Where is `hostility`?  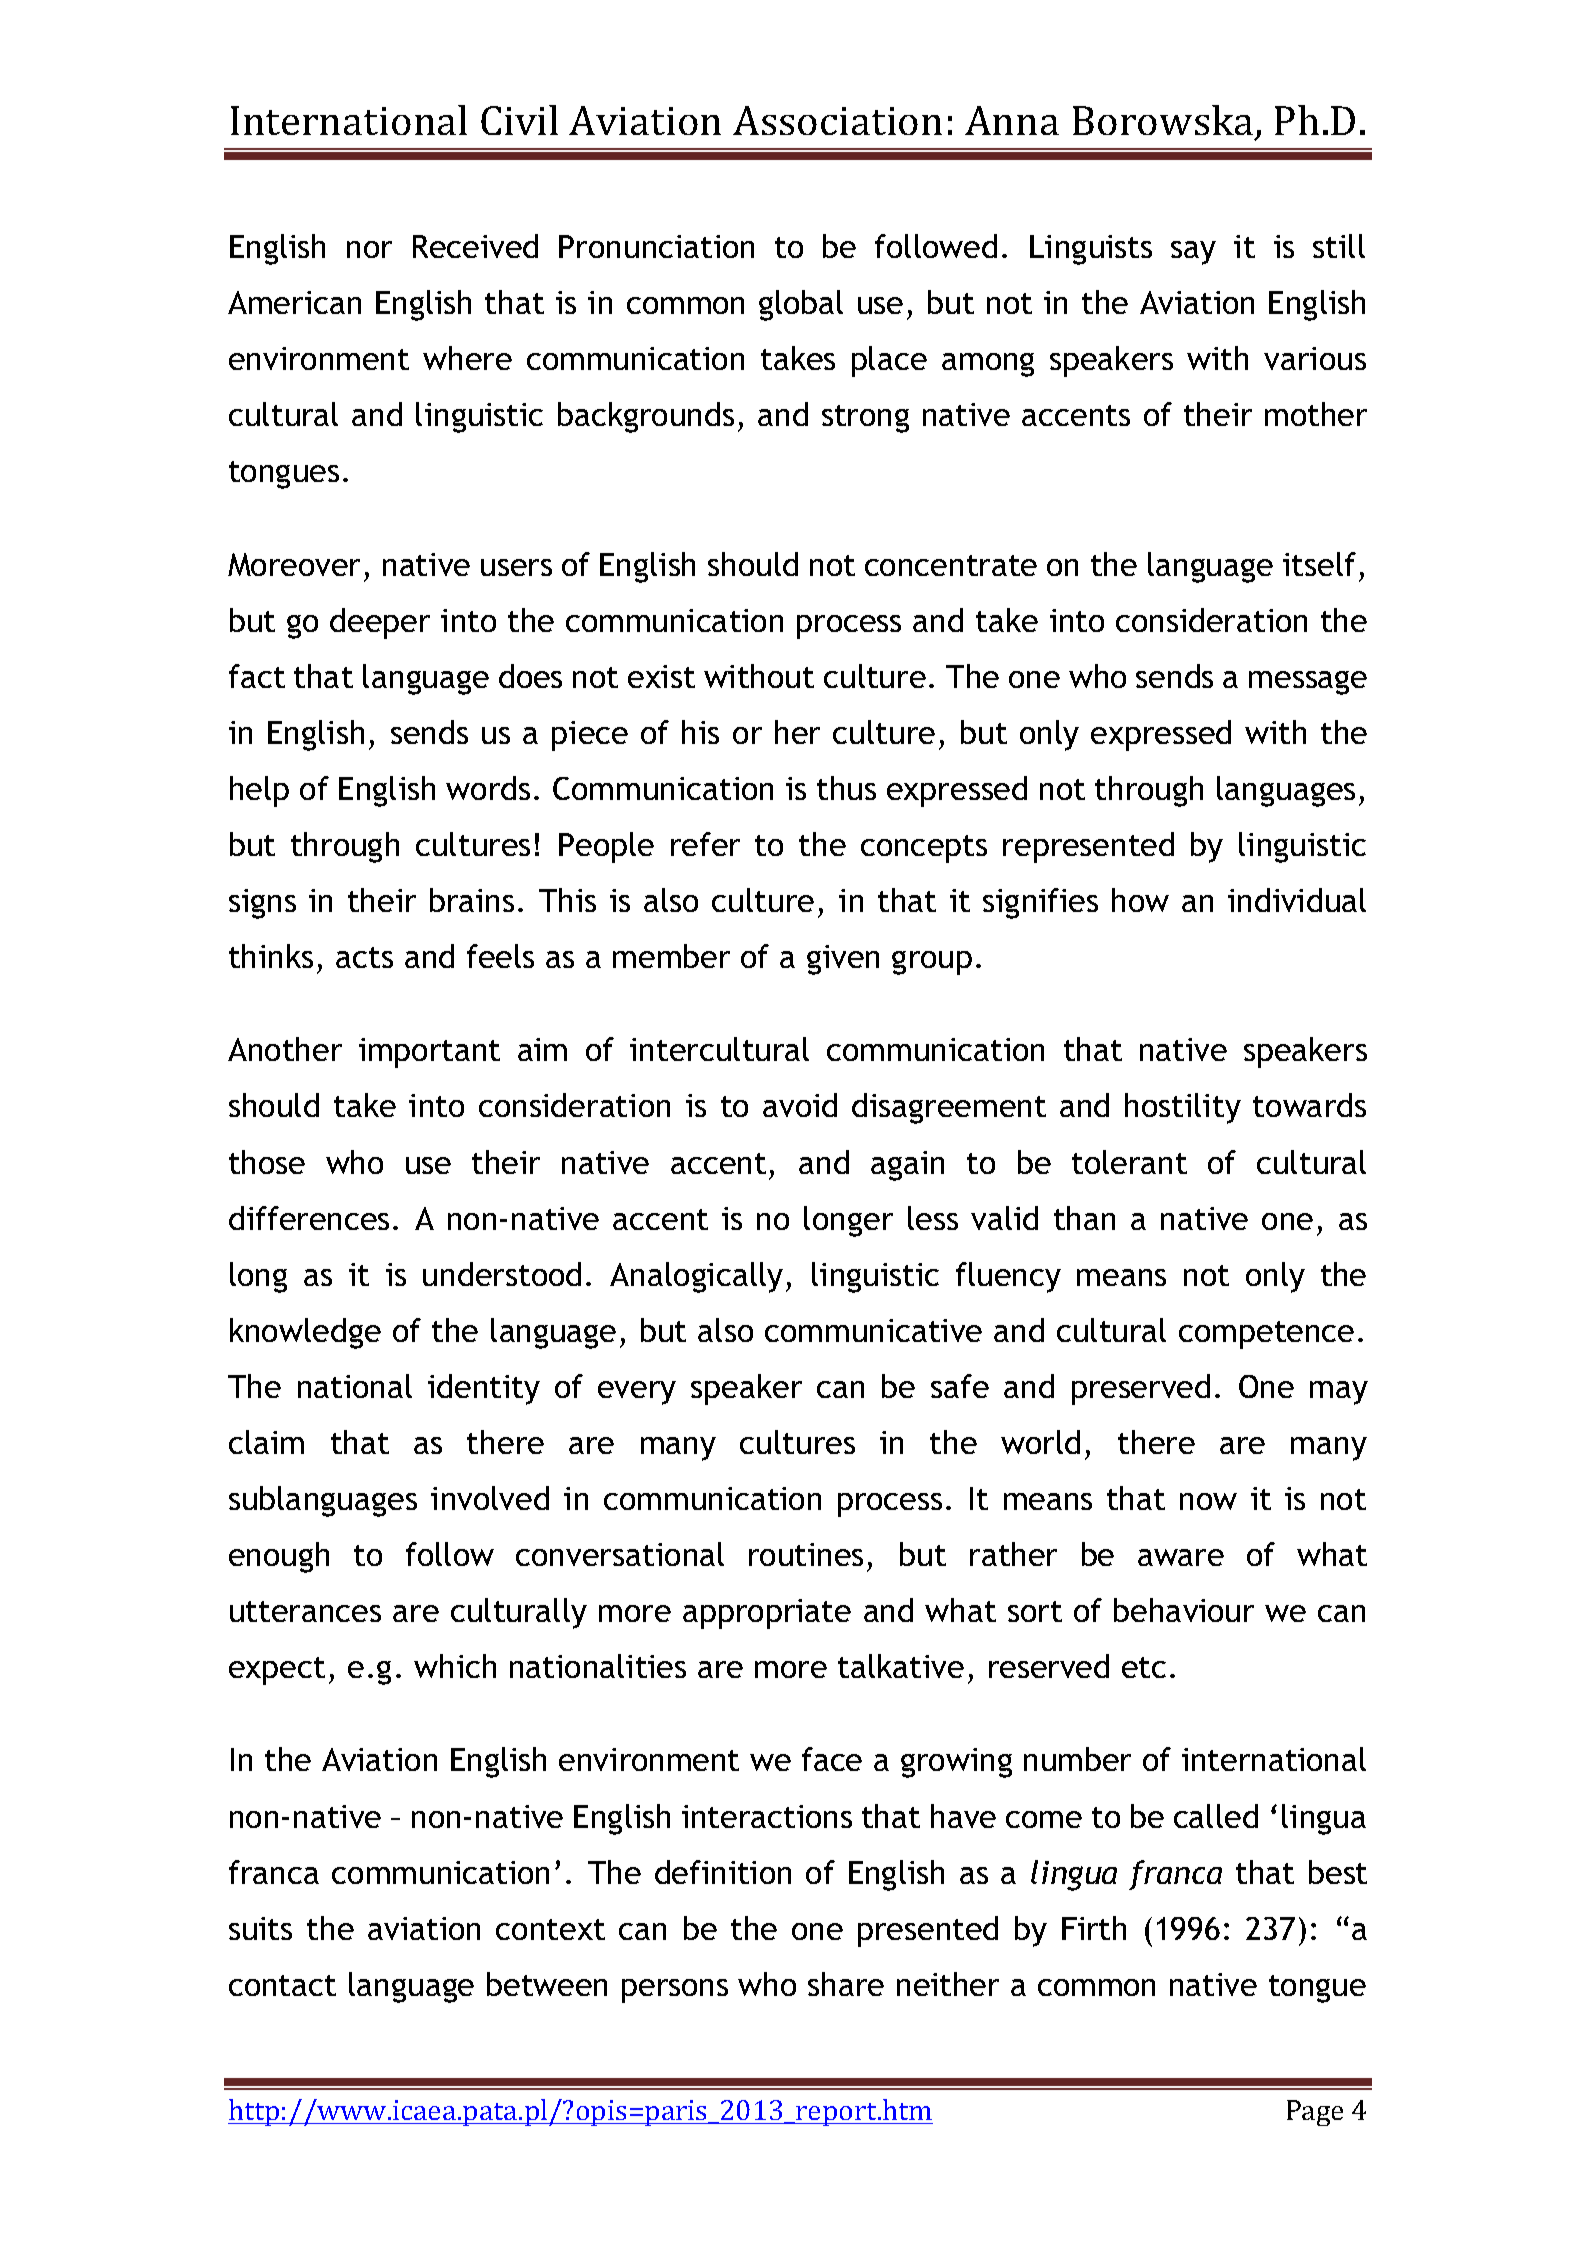
hostility is located at coordinates (1183, 1108).
